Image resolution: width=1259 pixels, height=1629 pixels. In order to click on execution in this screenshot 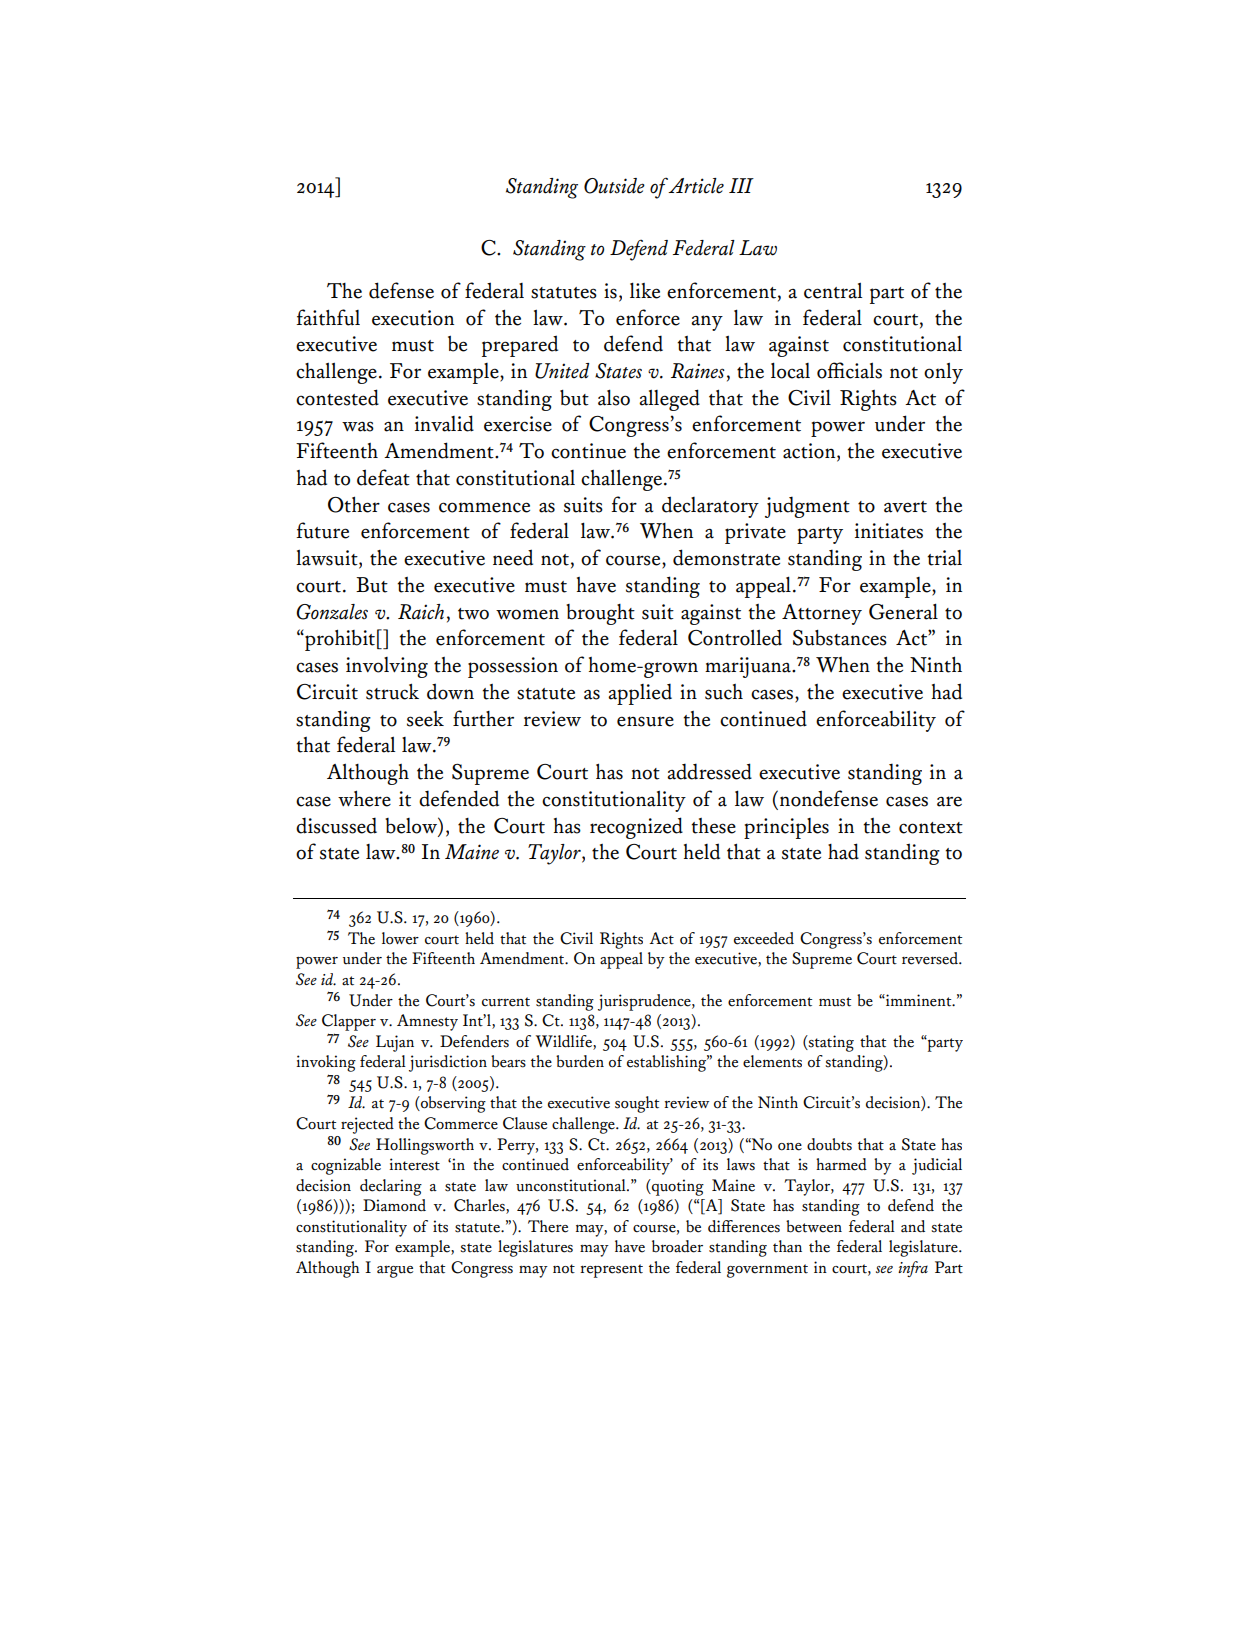, I will do `click(413, 318)`.
